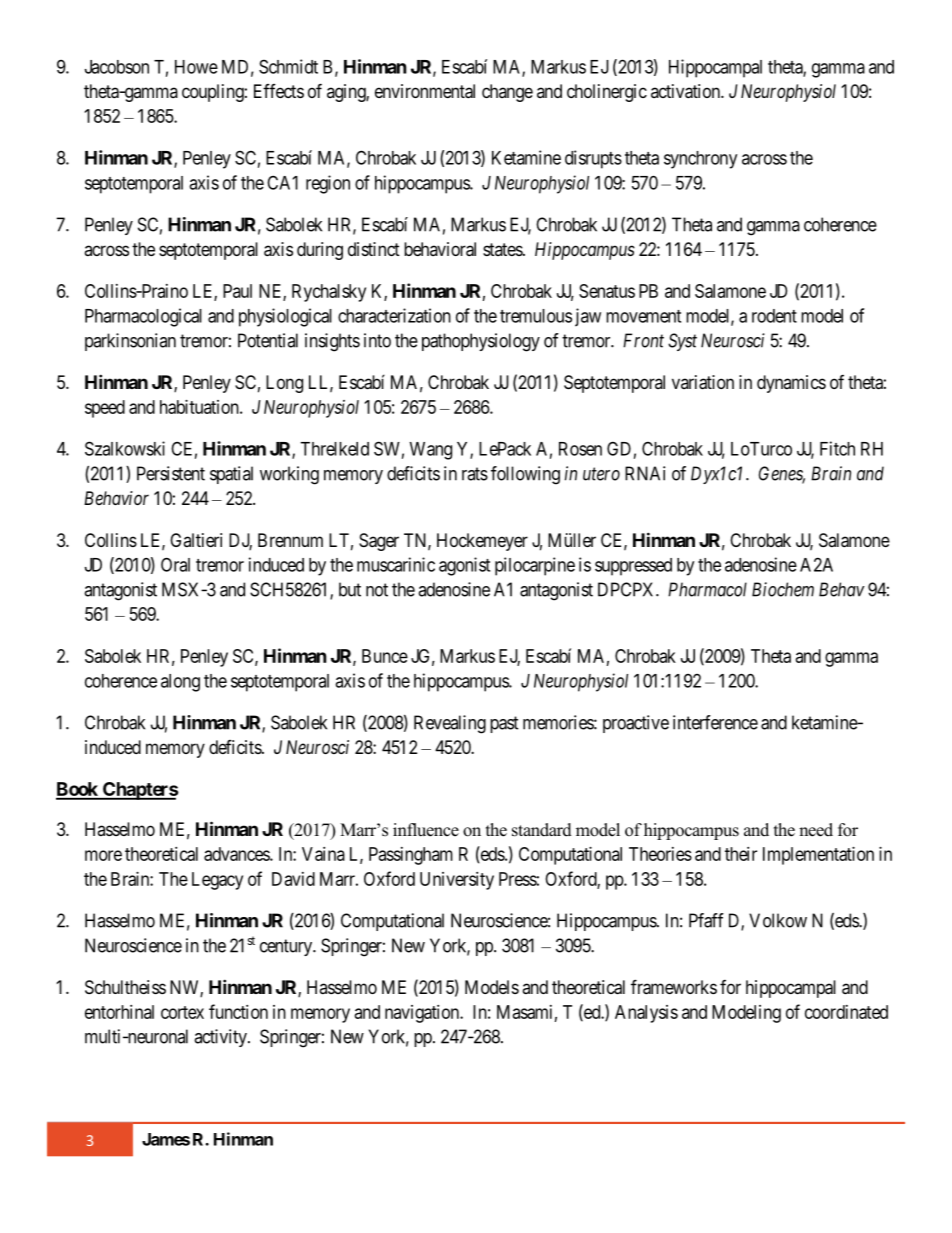 Image resolution: width=952 pixels, height=1233 pixels. I want to click on Revealing, so click(450, 724).
